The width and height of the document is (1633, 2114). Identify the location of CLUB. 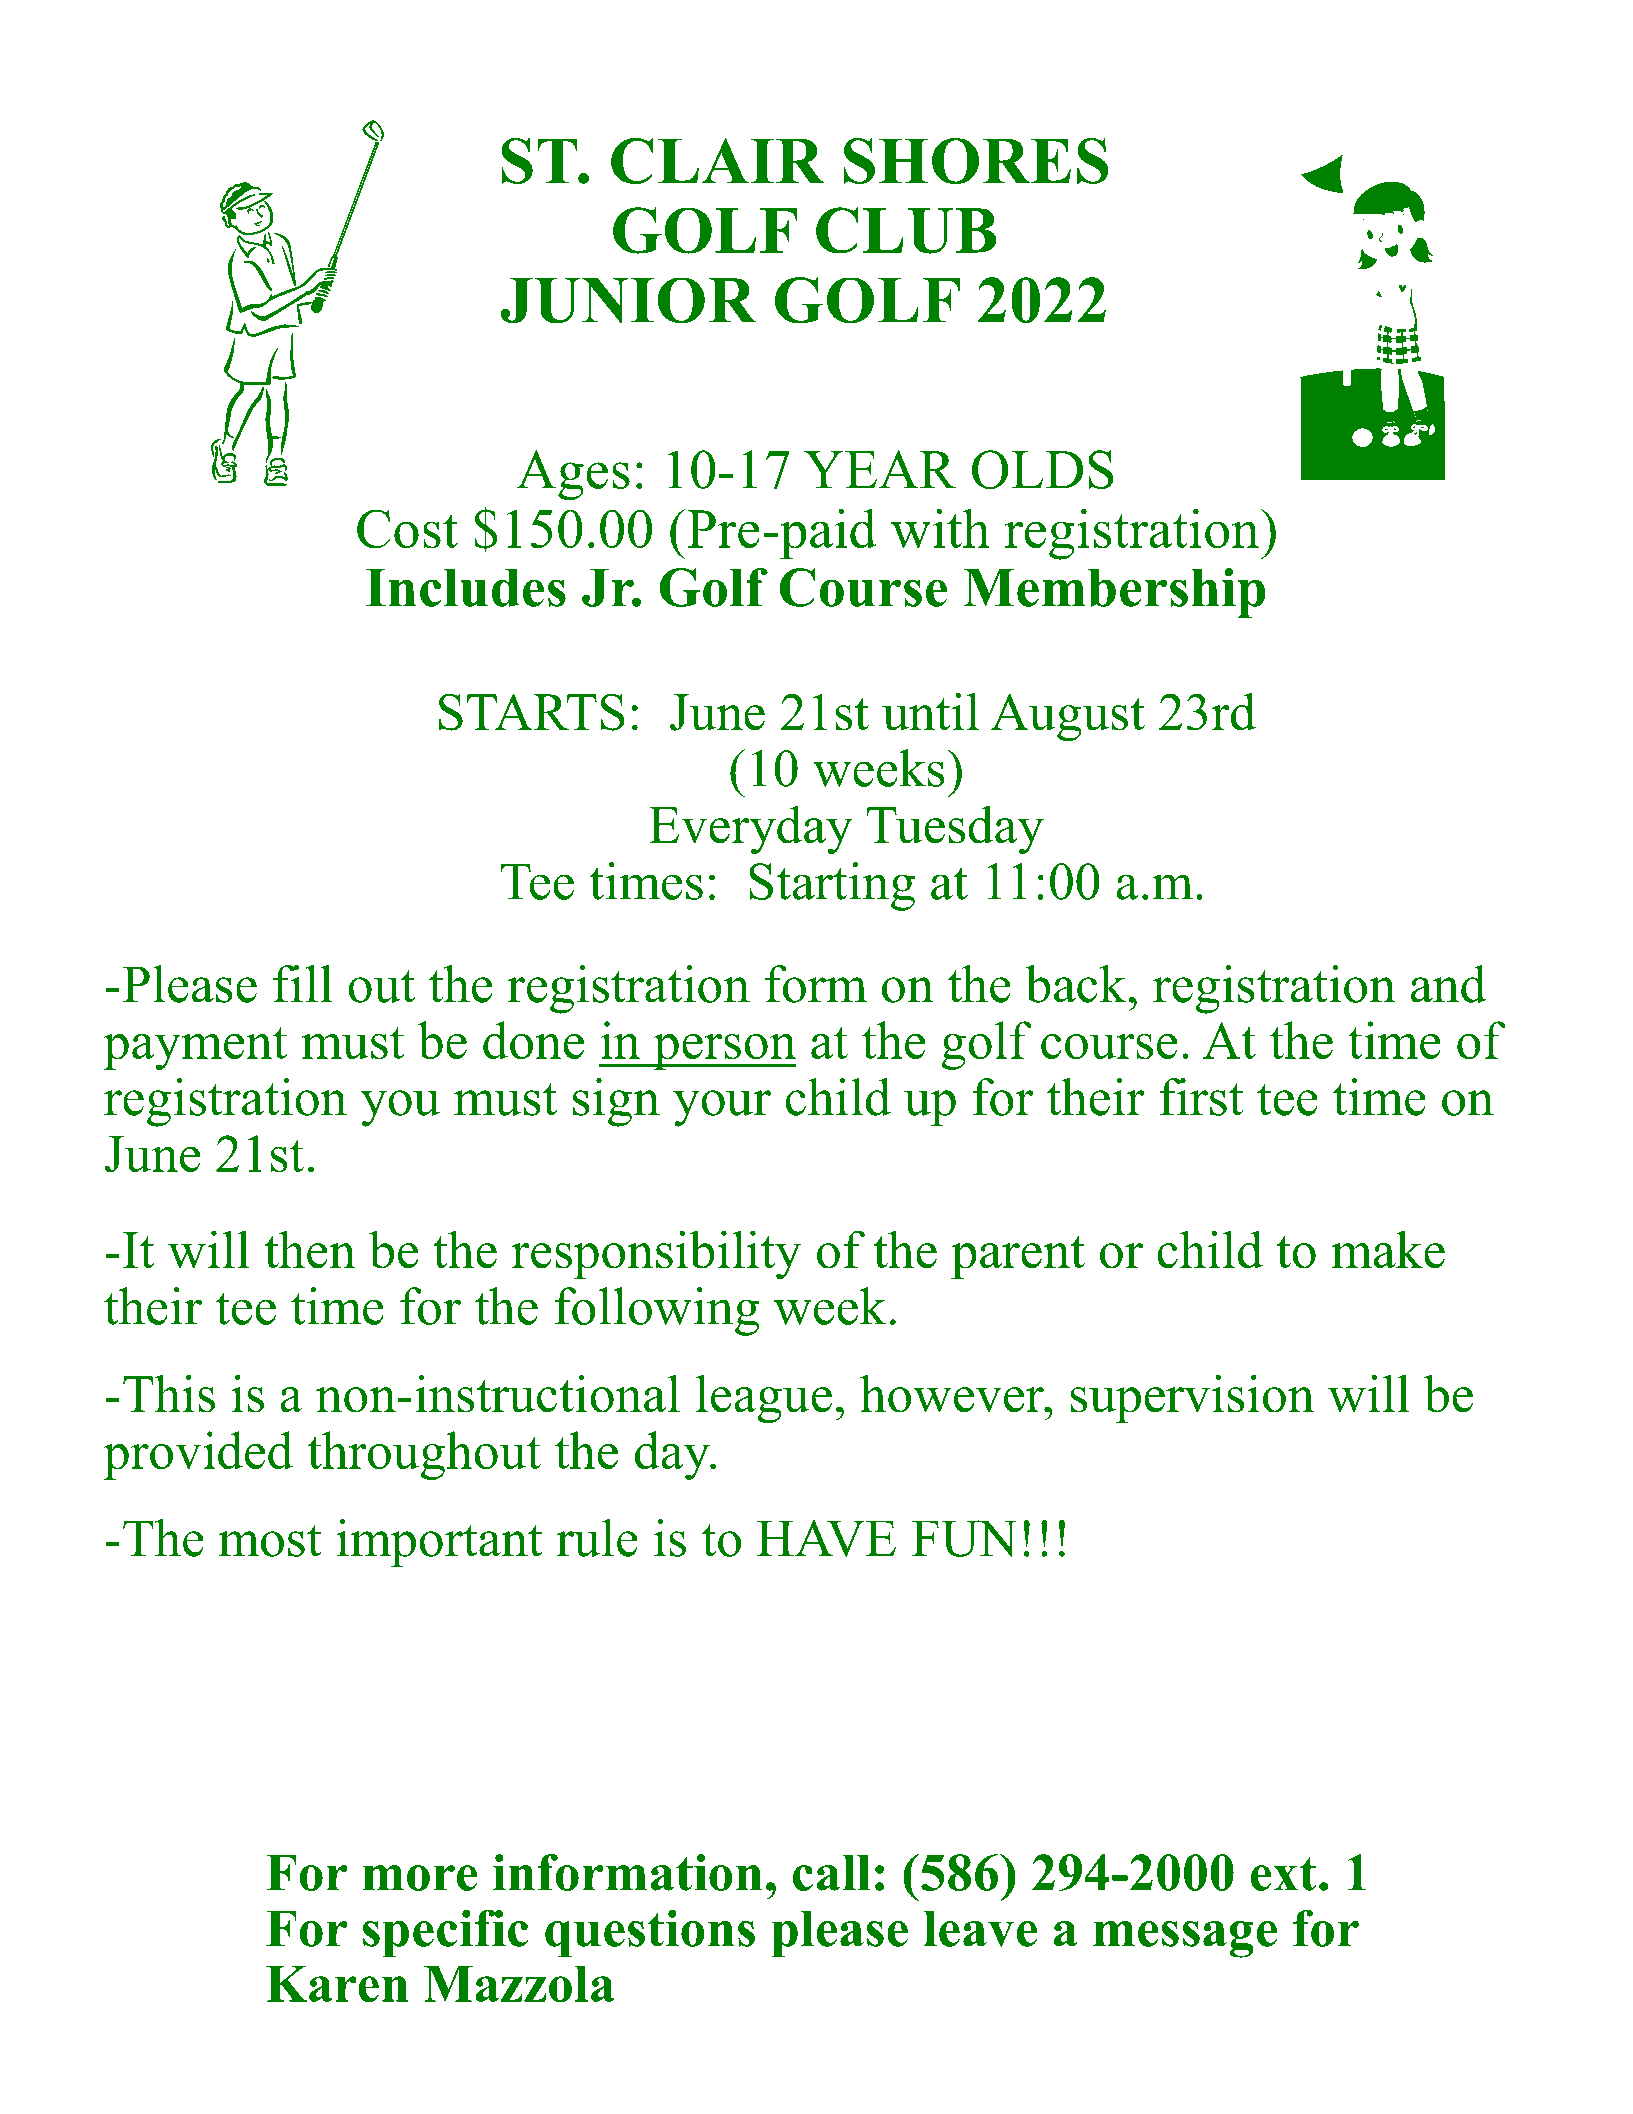
(906, 230).
